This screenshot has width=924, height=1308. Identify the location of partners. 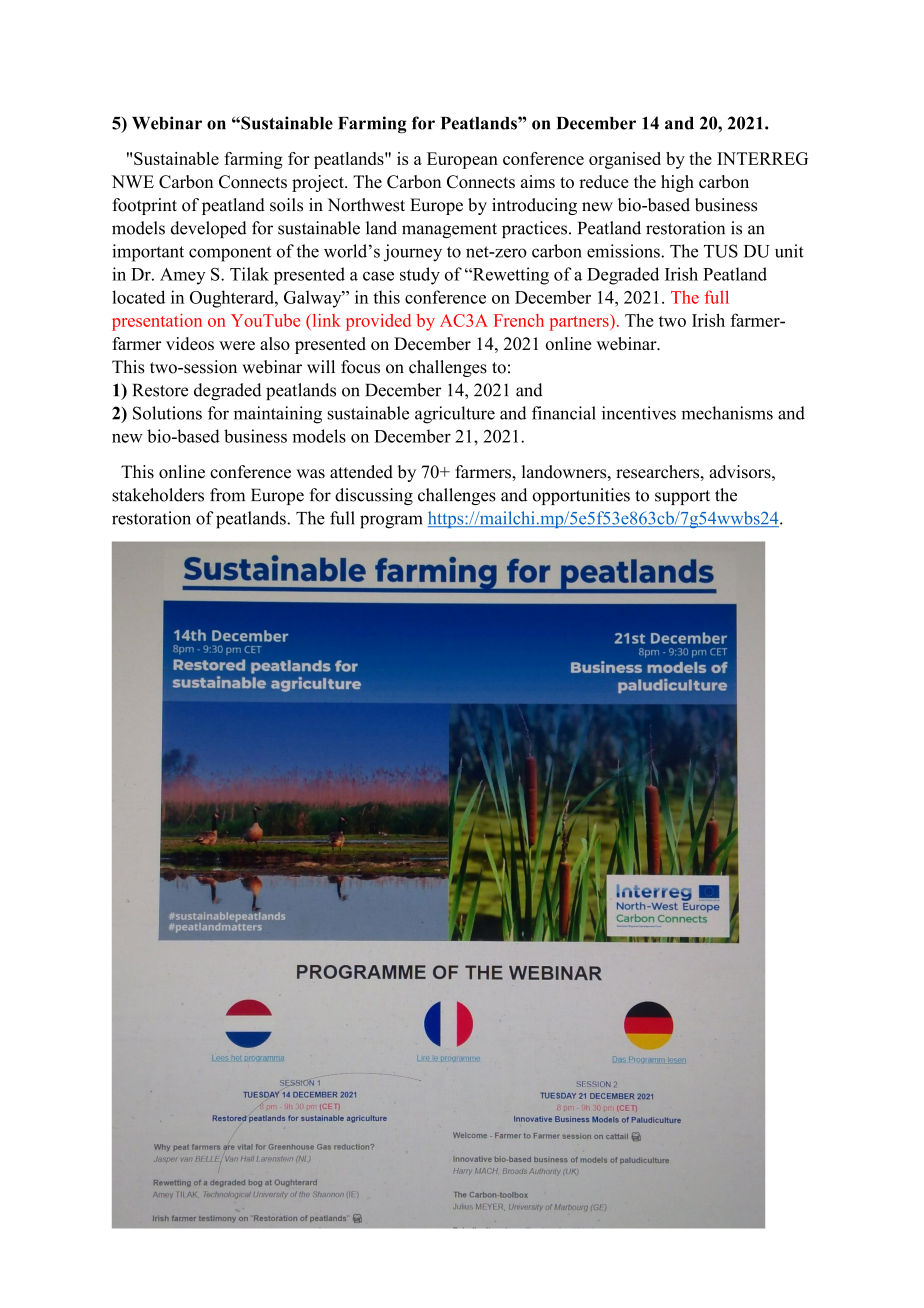
(580, 322).
